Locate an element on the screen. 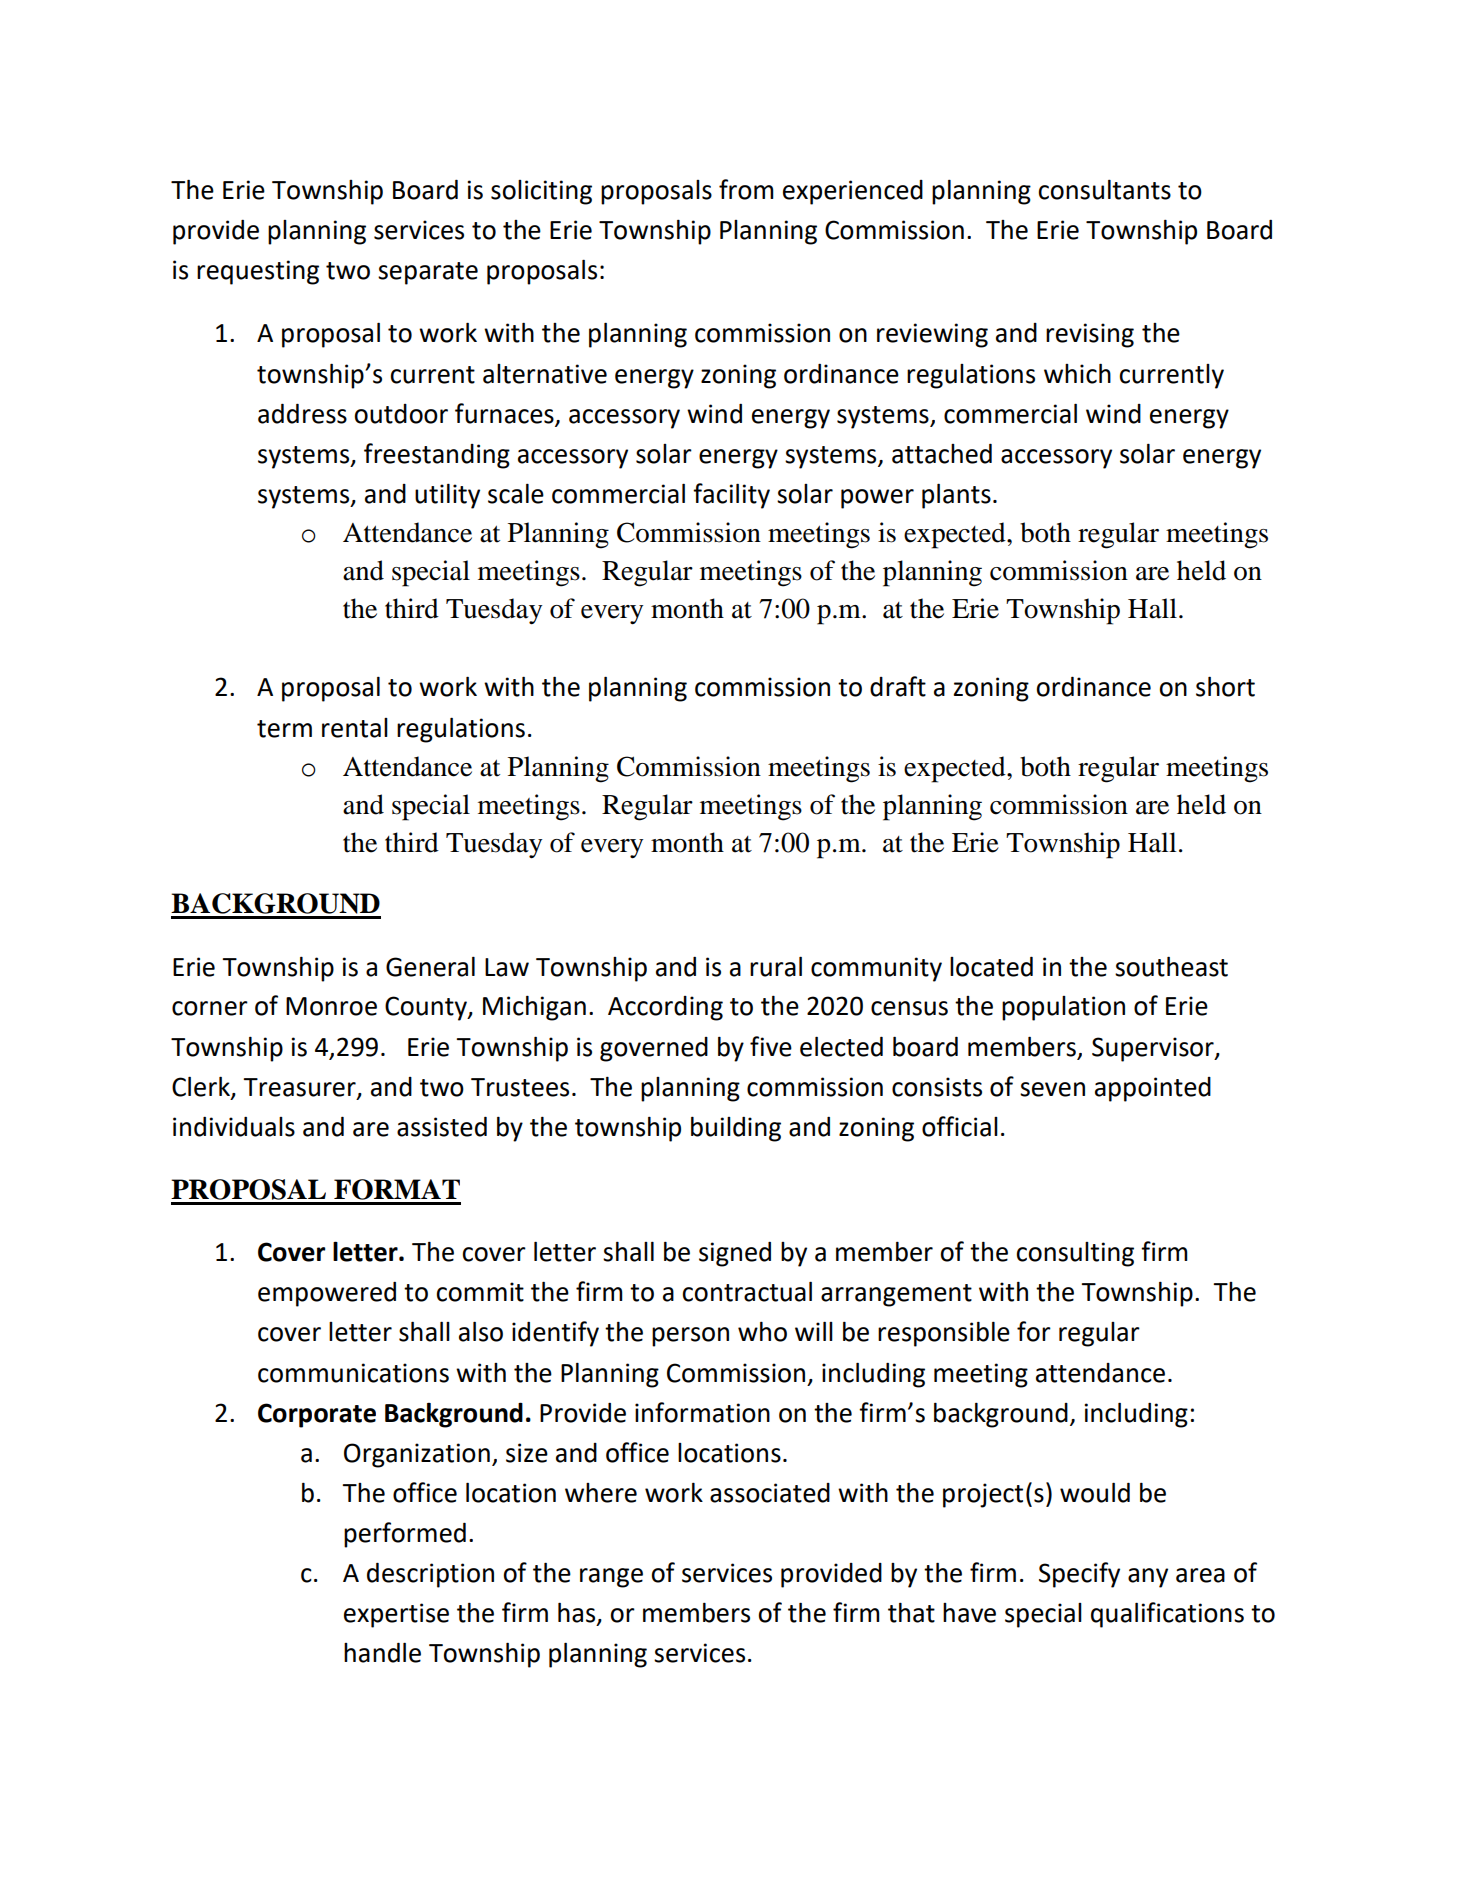  Specify is located at coordinates (1079, 1575).
